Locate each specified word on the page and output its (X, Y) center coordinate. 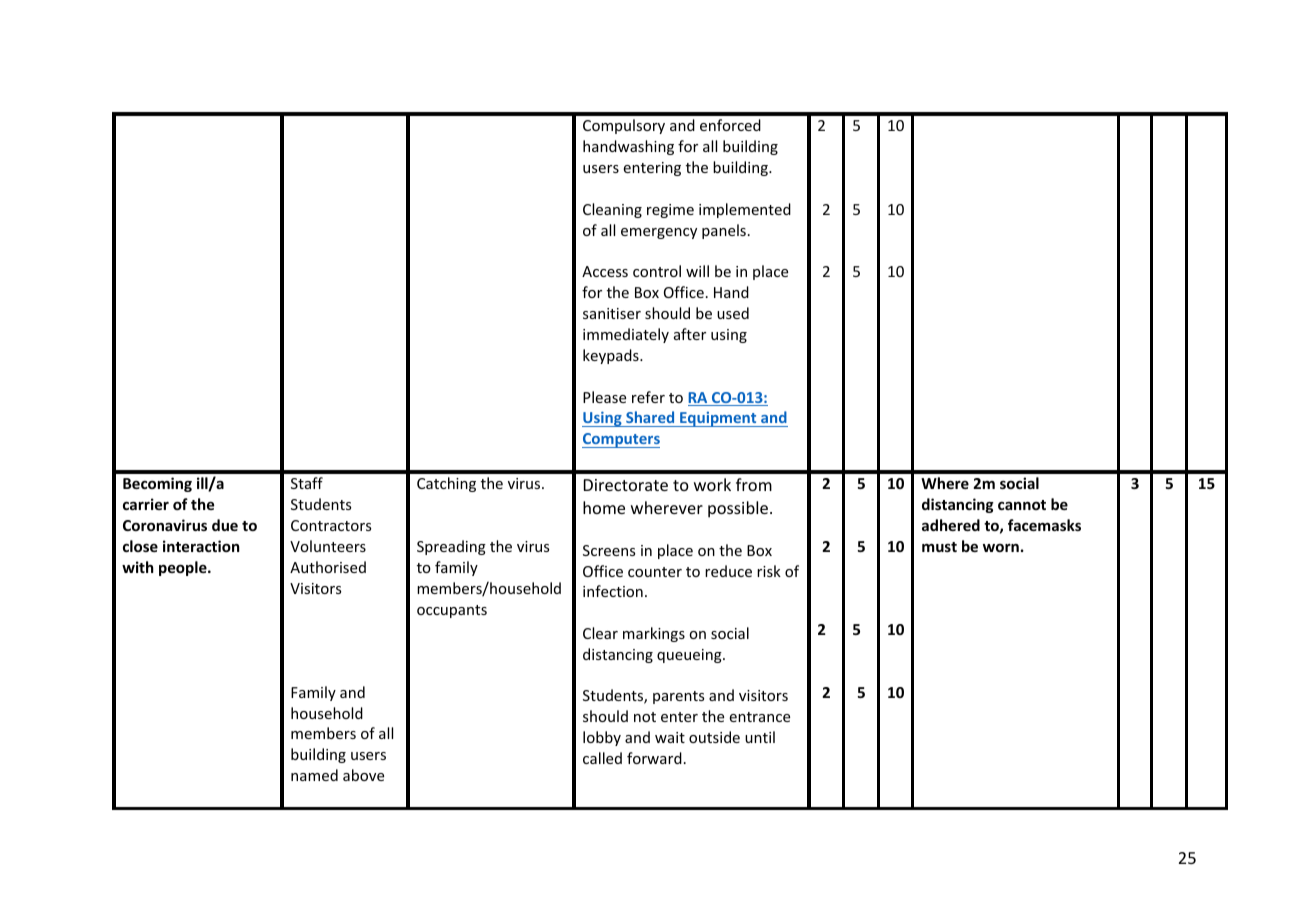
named (314, 775)
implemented (745, 210)
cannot (1022, 505)
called (602, 758)
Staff (307, 483)
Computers (621, 440)
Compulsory (624, 126)
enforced (730, 125)
